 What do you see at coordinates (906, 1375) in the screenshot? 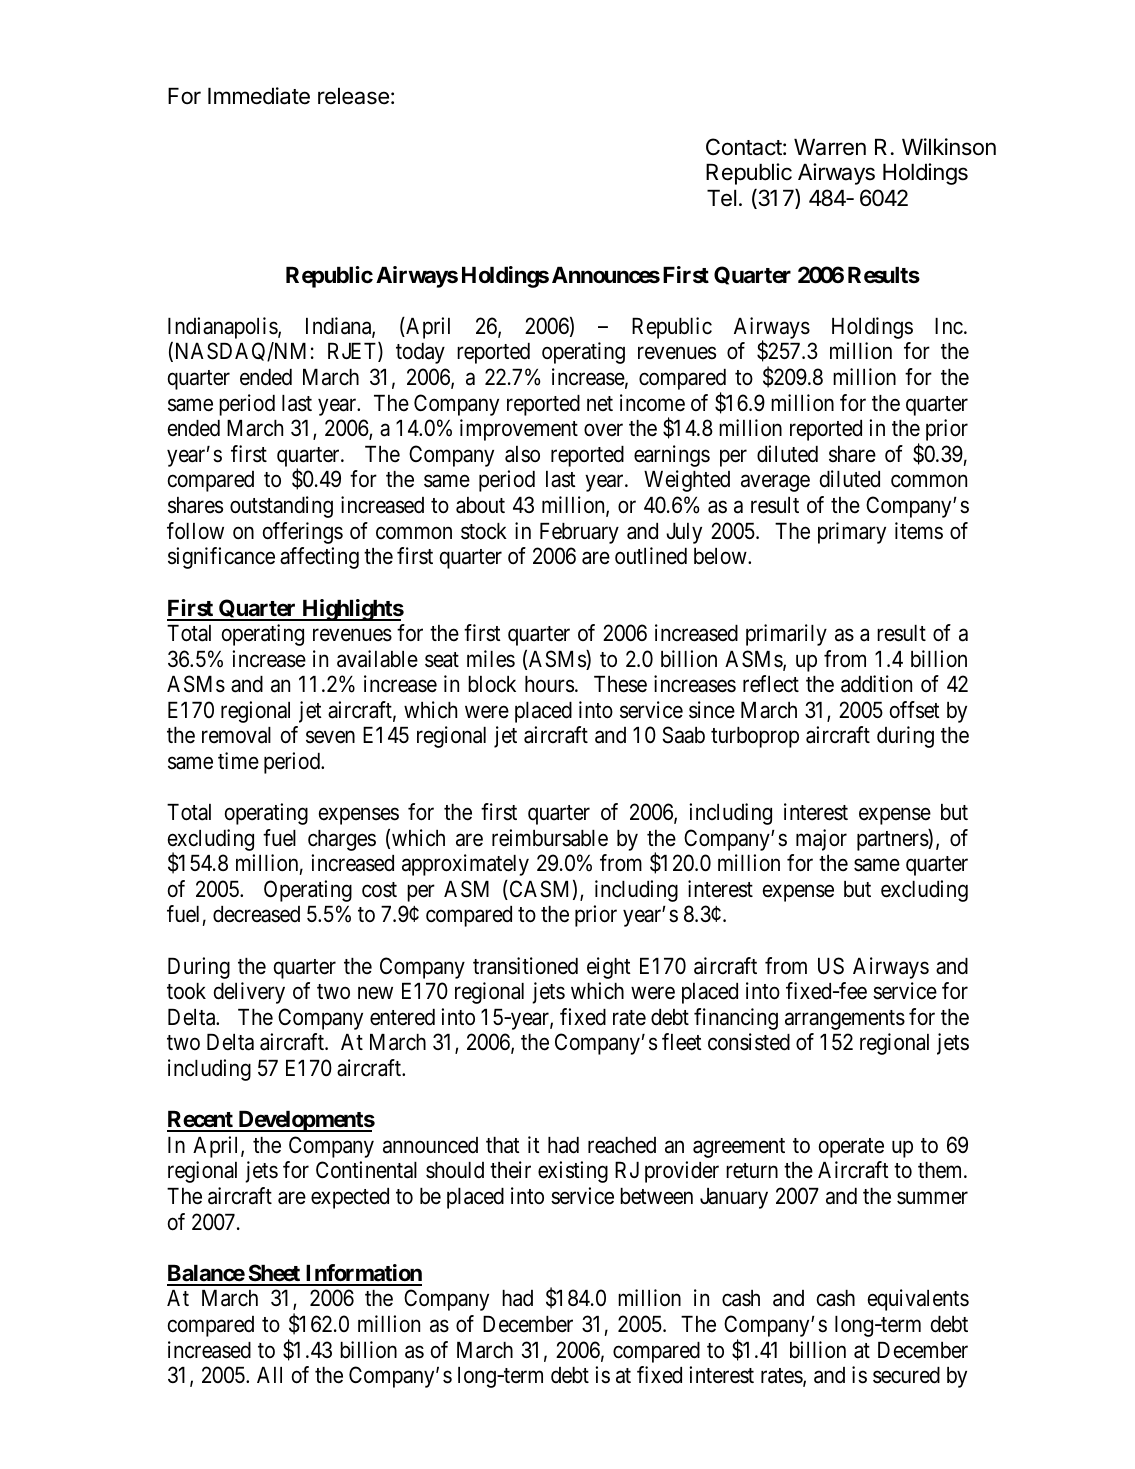
I see `secured` at bounding box center [906, 1375].
